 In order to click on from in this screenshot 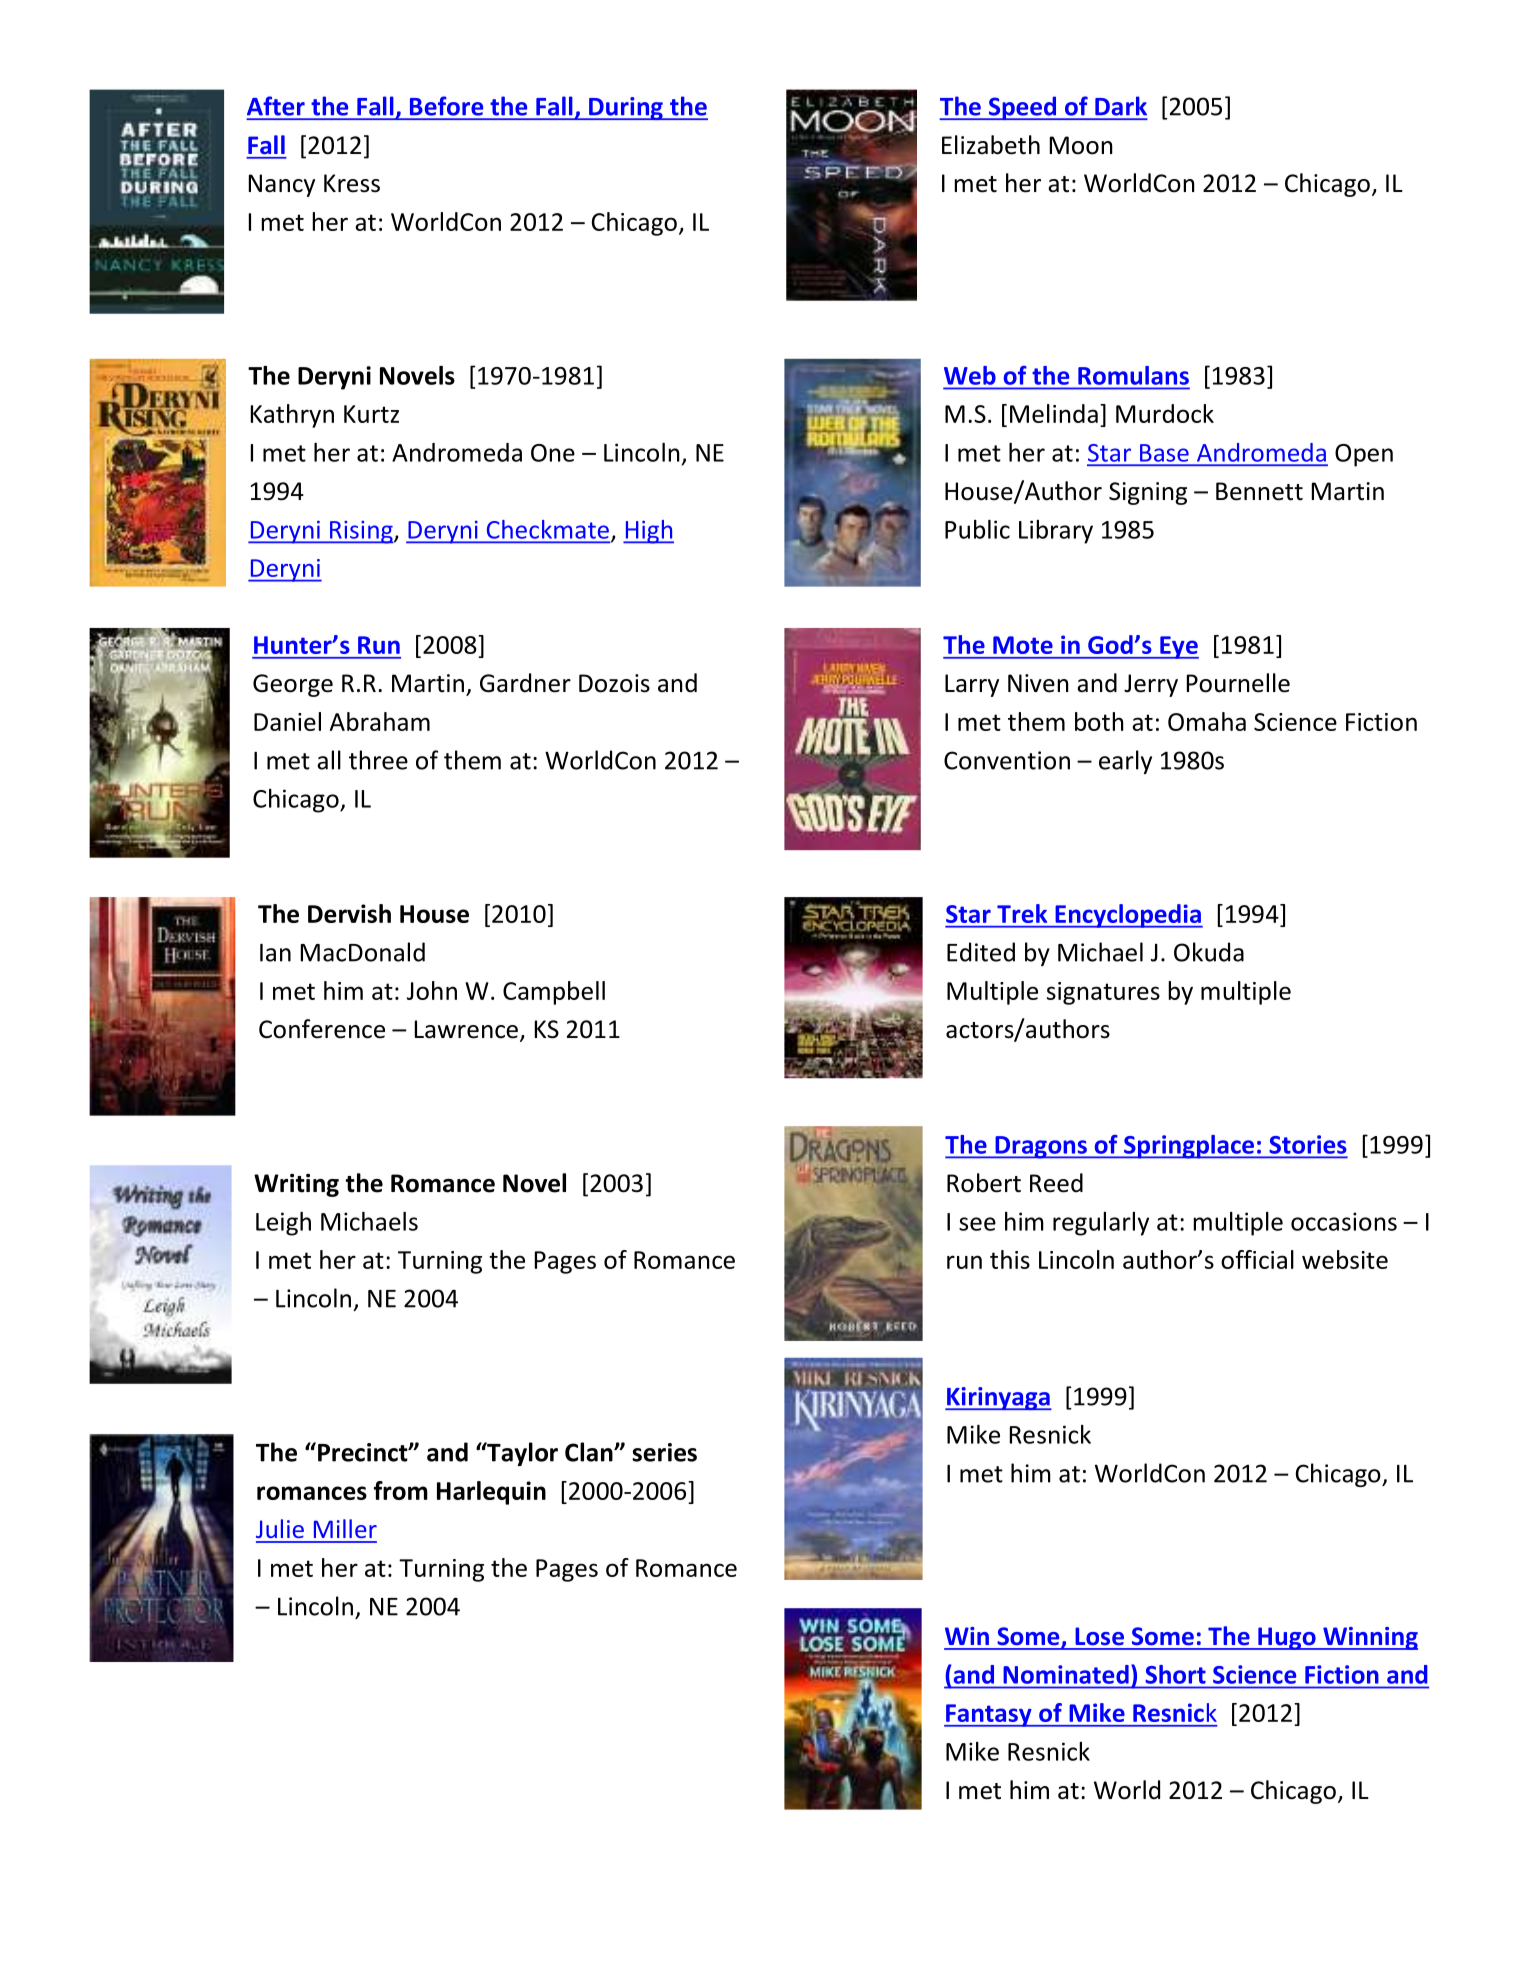, I will do `click(401, 1490)`.
